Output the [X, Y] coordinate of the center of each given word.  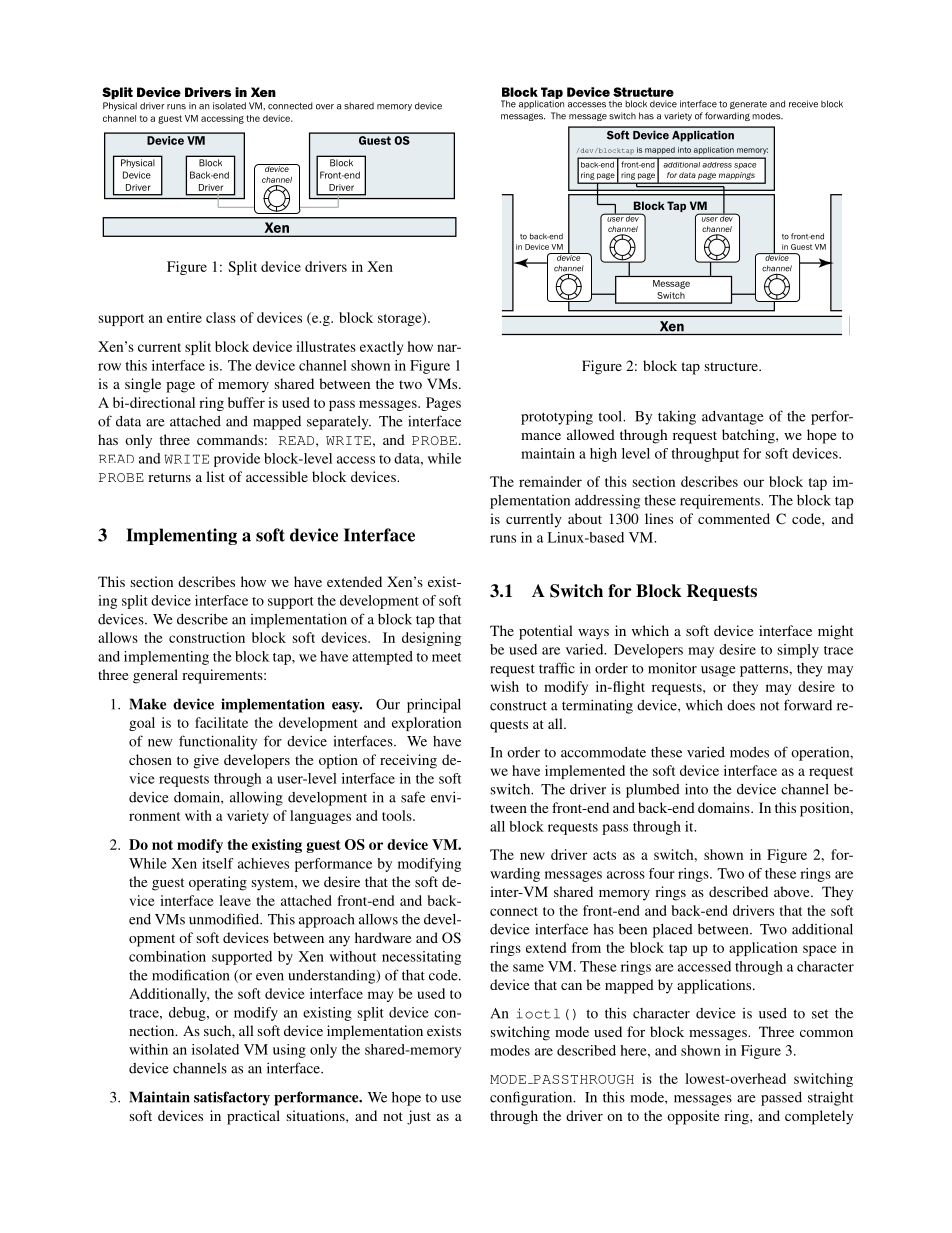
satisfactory [232, 1098]
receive [803, 104]
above [793, 891]
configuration [532, 1098]
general [155, 676]
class [221, 317]
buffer [246, 402]
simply [798, 651]
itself [218, 863]
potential [546, 632]
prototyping [557, 417]
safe [413, 797]
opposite [693, 1117]
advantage [733, 418]
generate [748, 105]
